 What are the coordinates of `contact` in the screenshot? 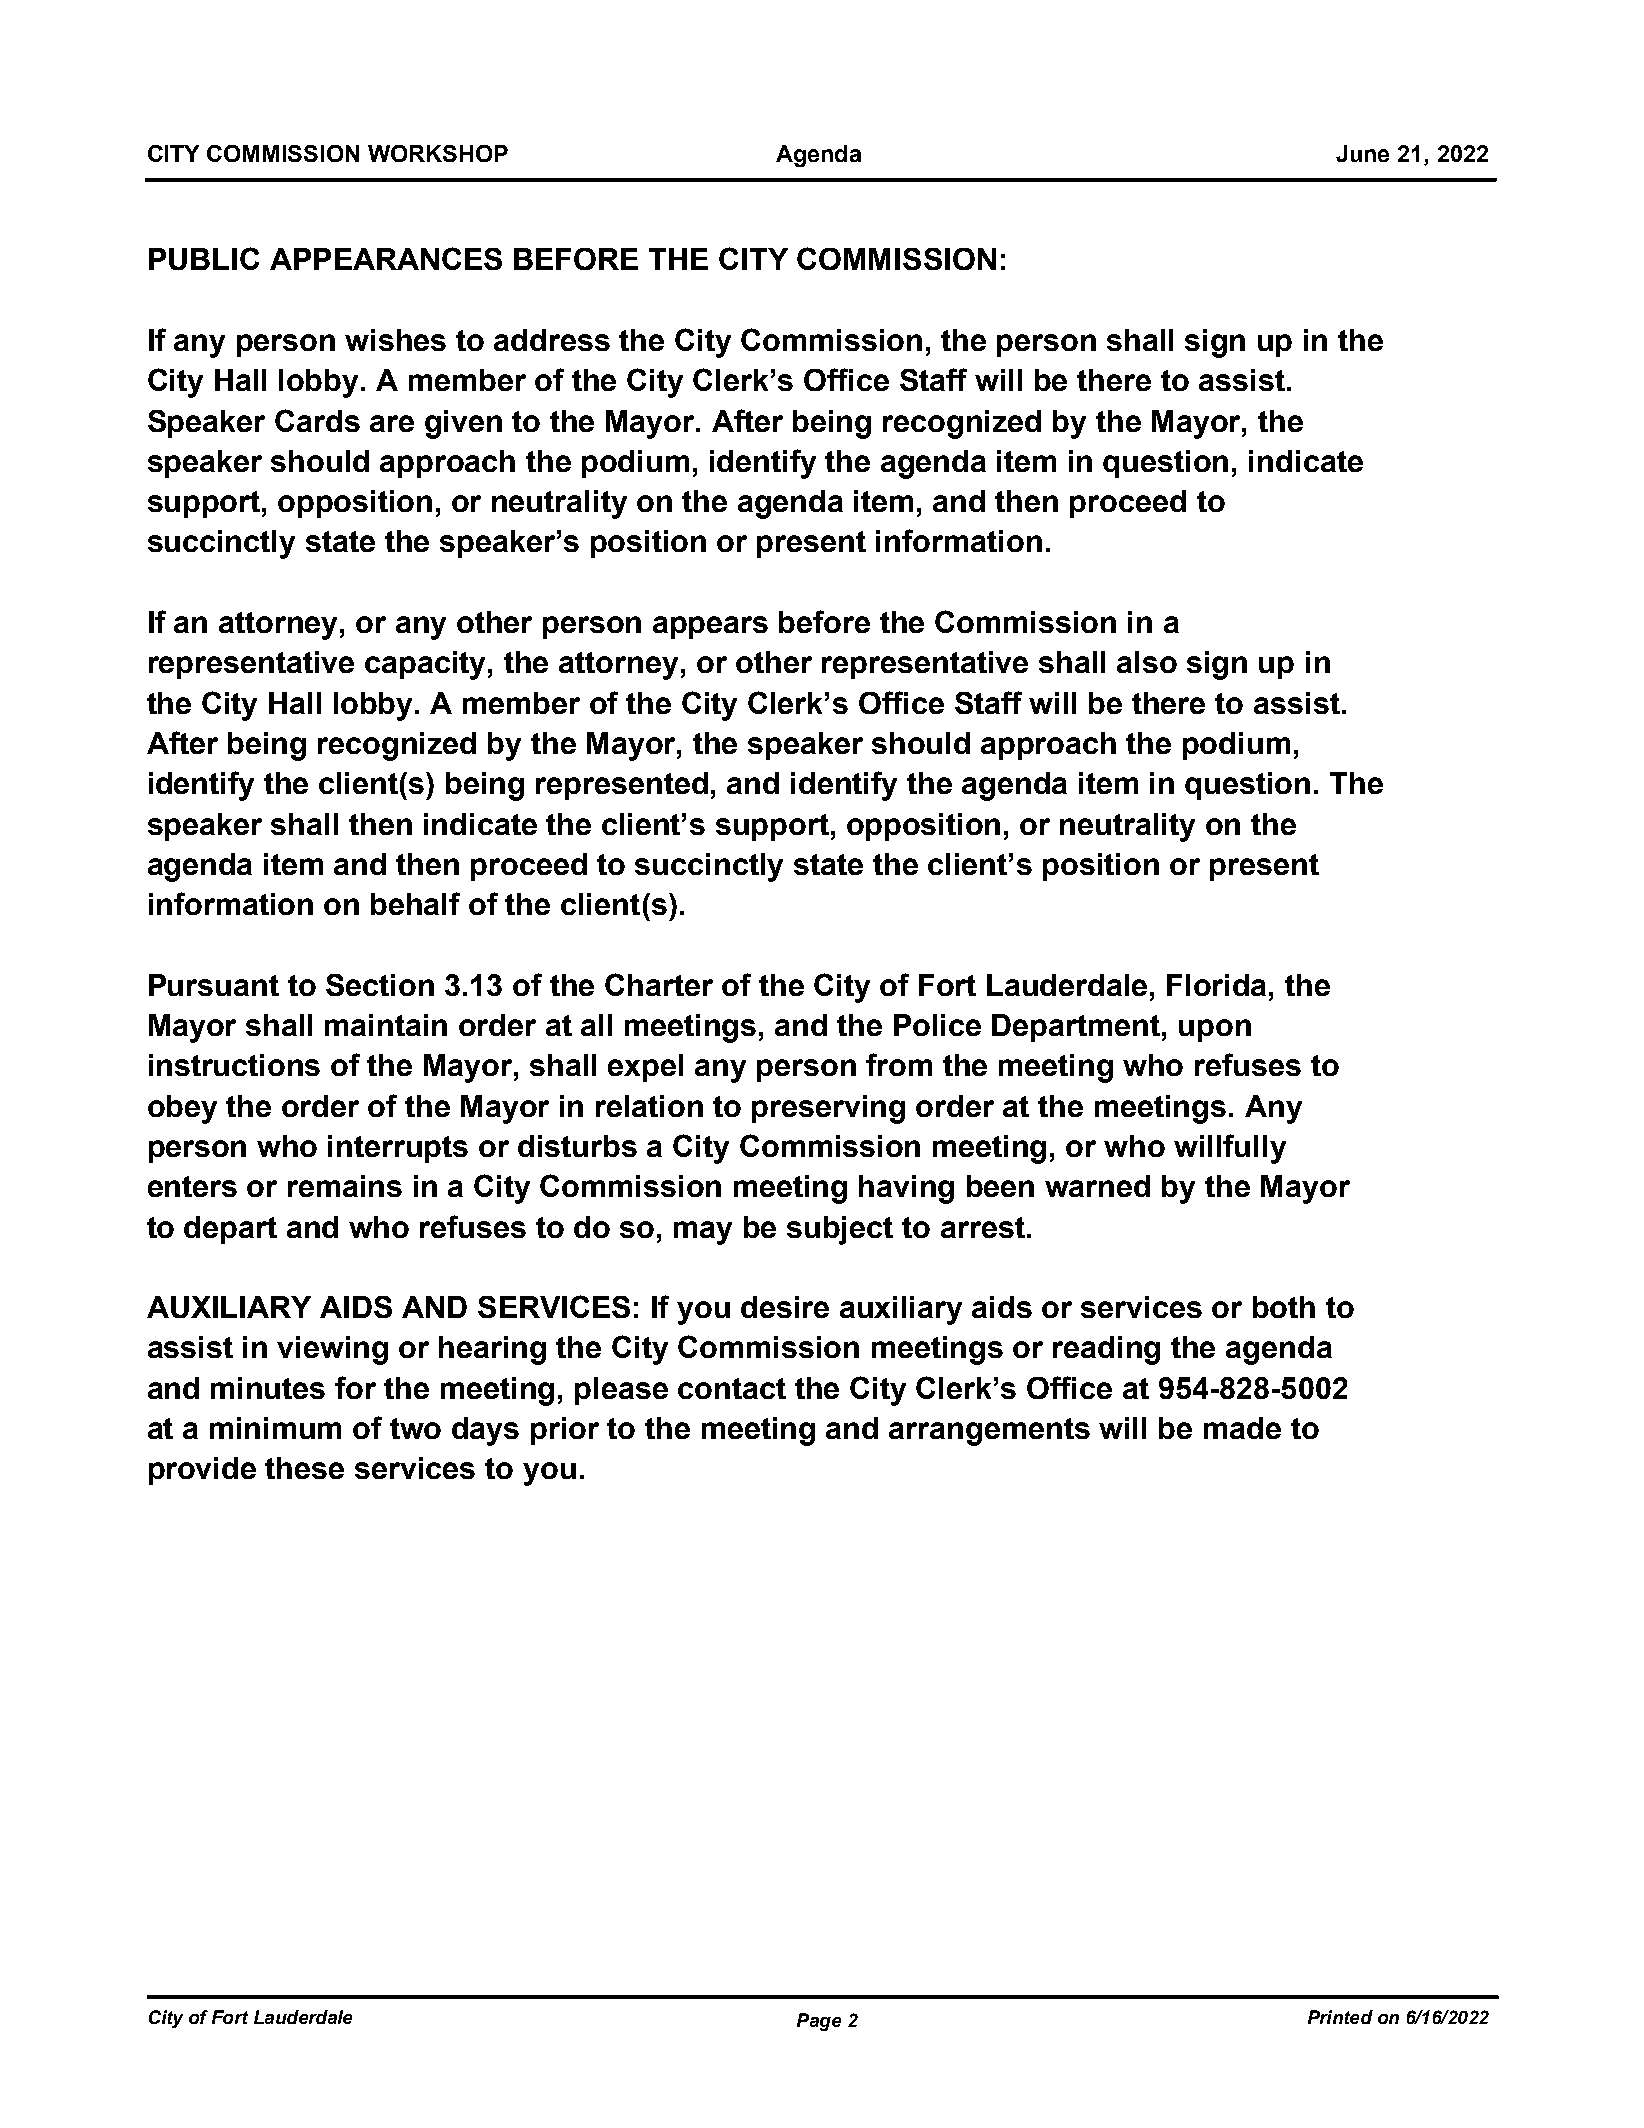 It's located at (732, 1388).
